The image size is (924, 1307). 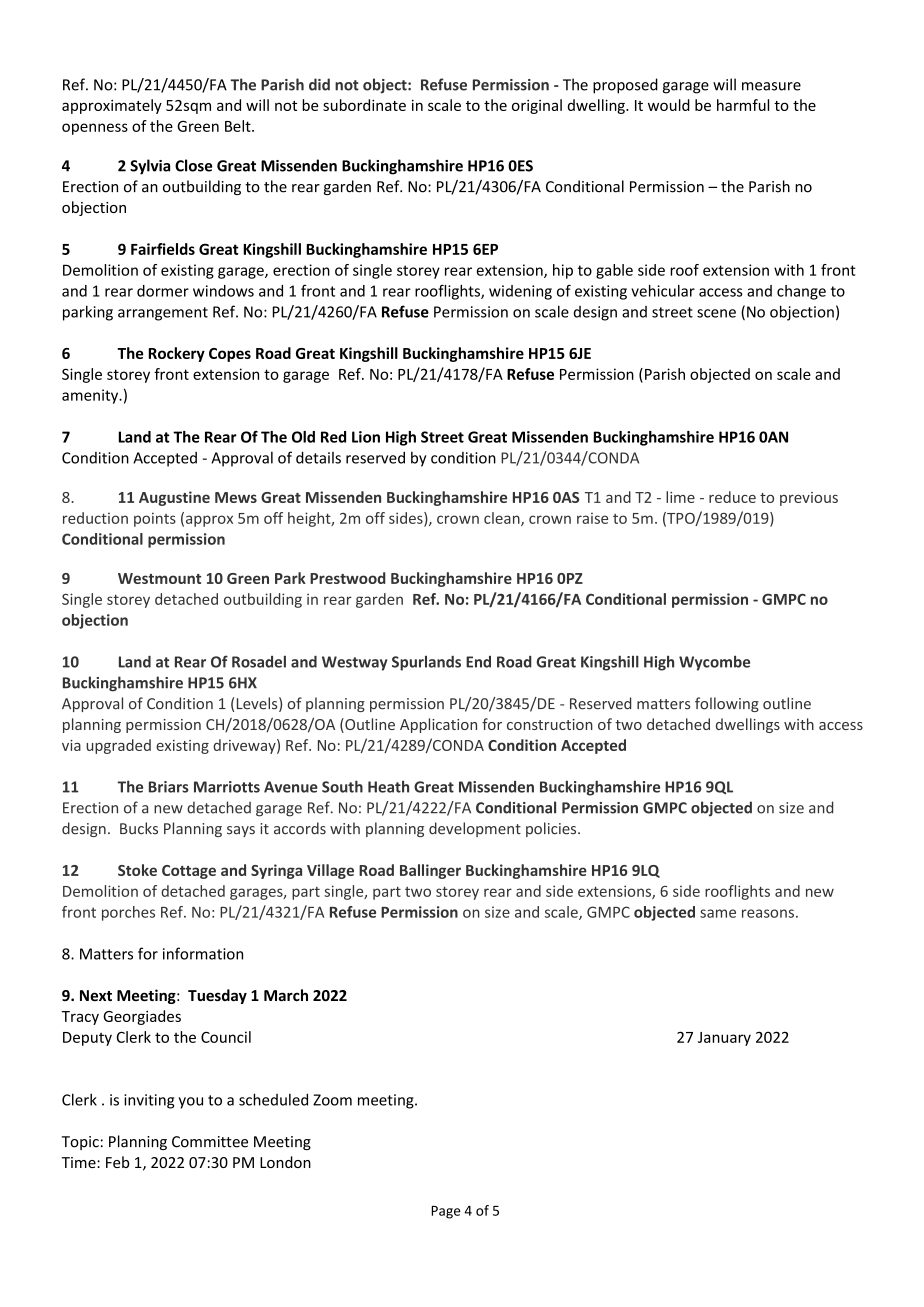 I want to click on Bucks, so click(x=139, y=828).
